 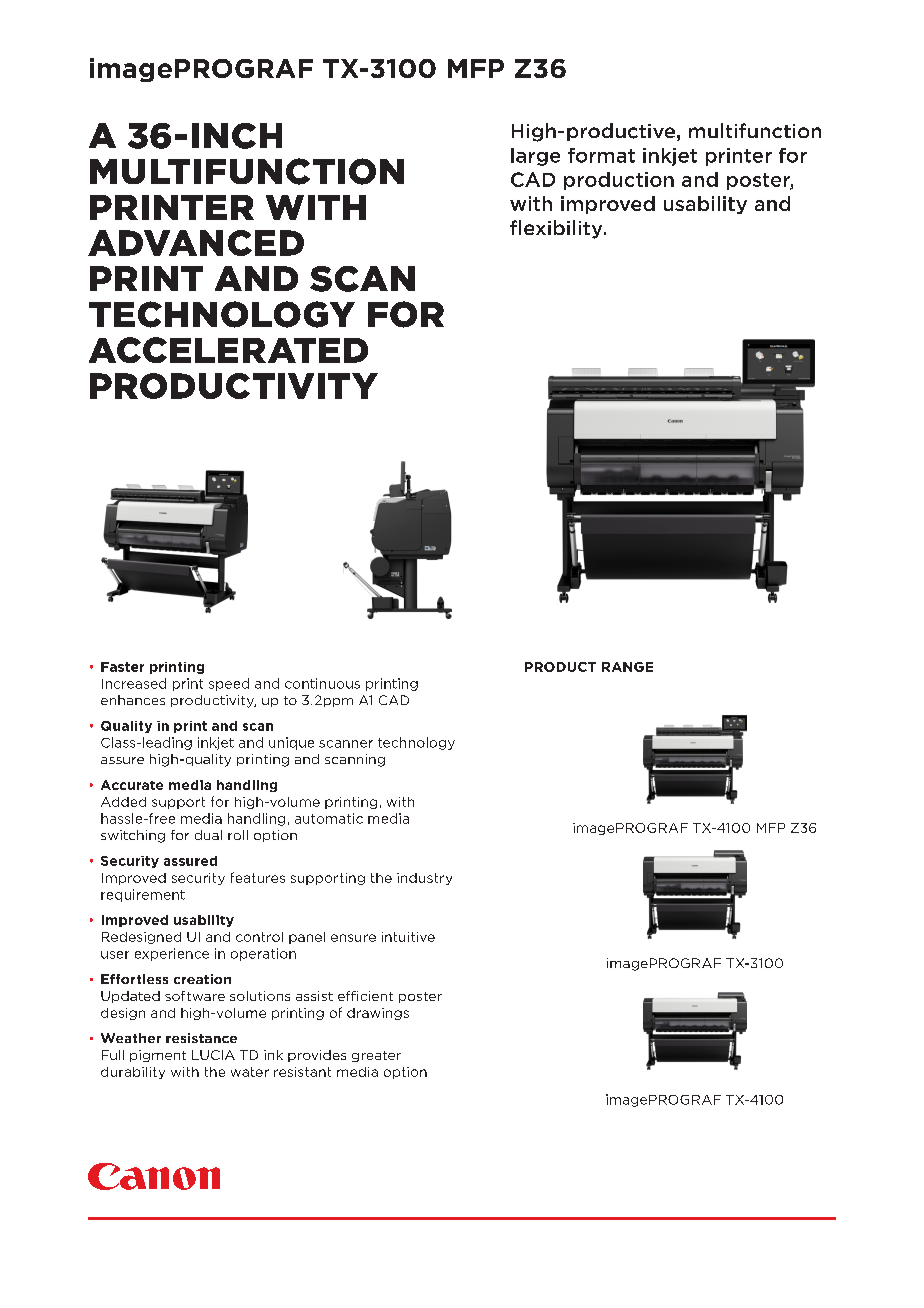 I want to click on continuous, so click(x=322, y=683).
